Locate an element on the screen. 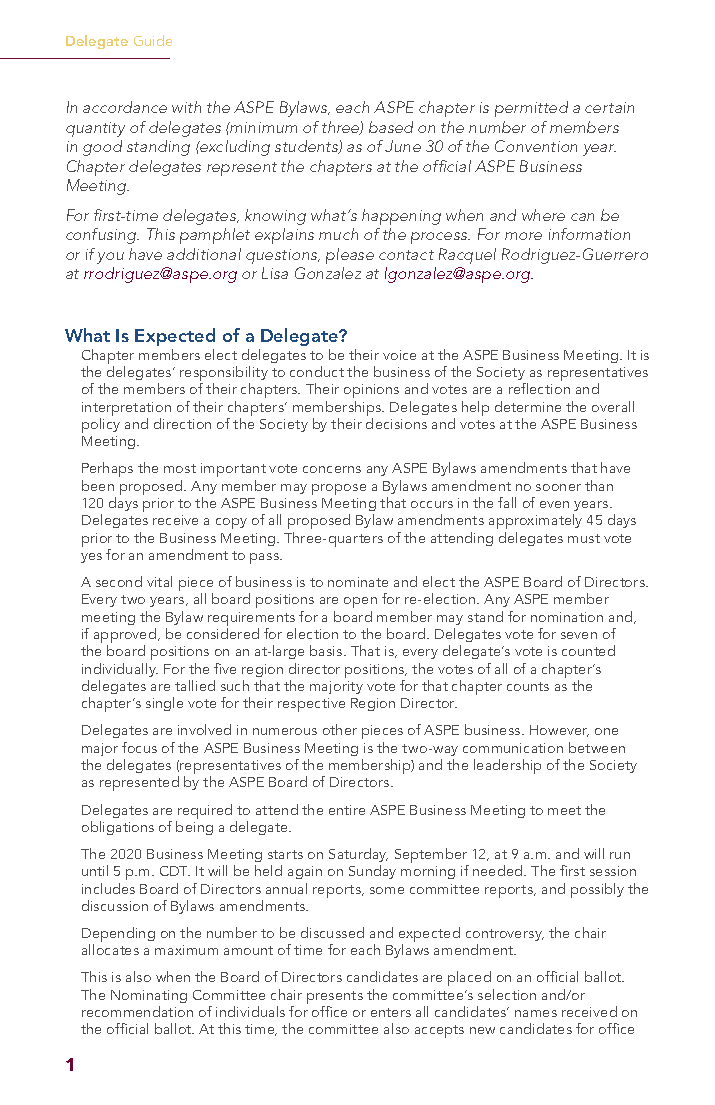 This screenshot has width=715, height=1105. more is located at coordinates (523, 236).
